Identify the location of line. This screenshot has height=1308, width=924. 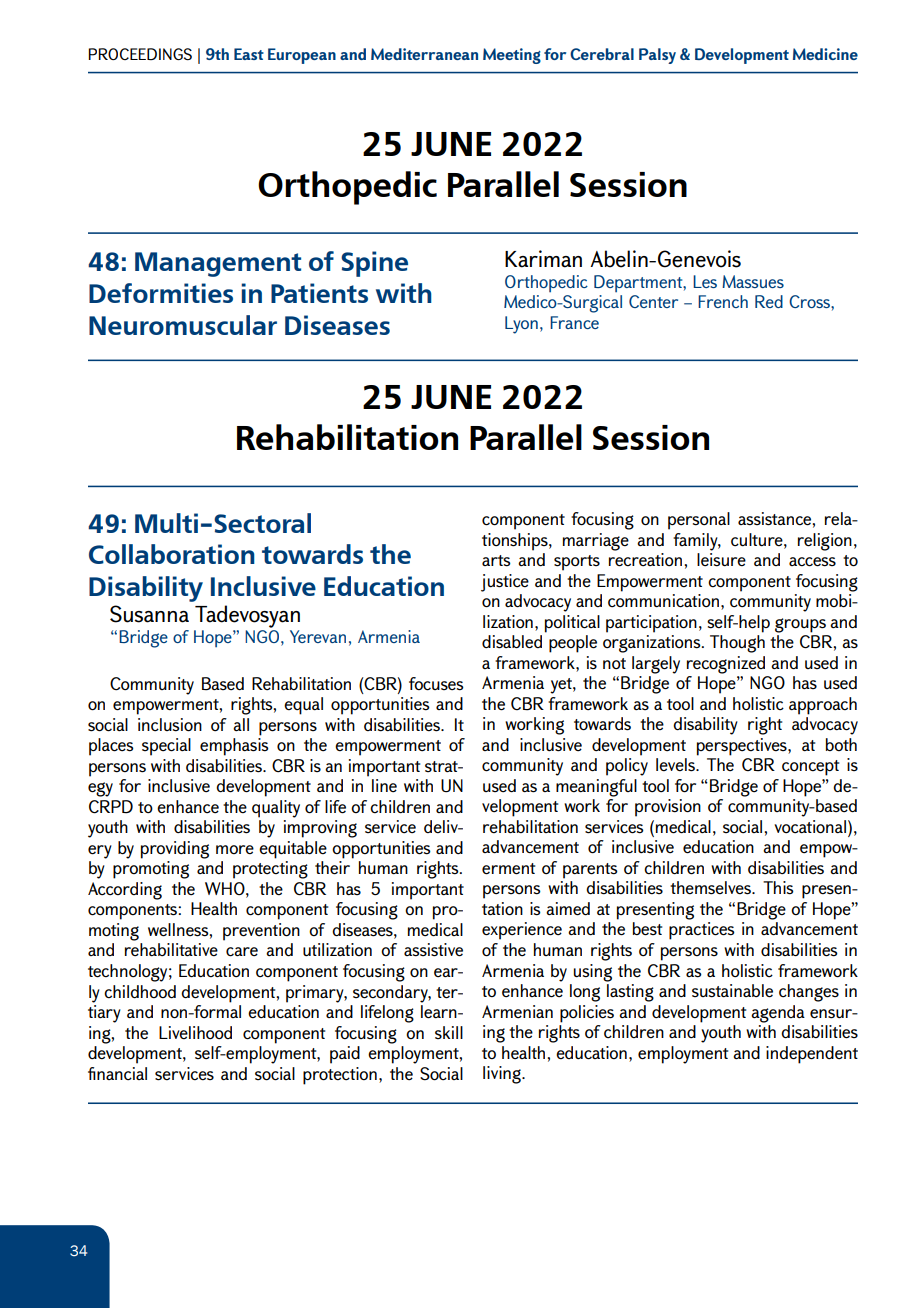
(384, 786).
